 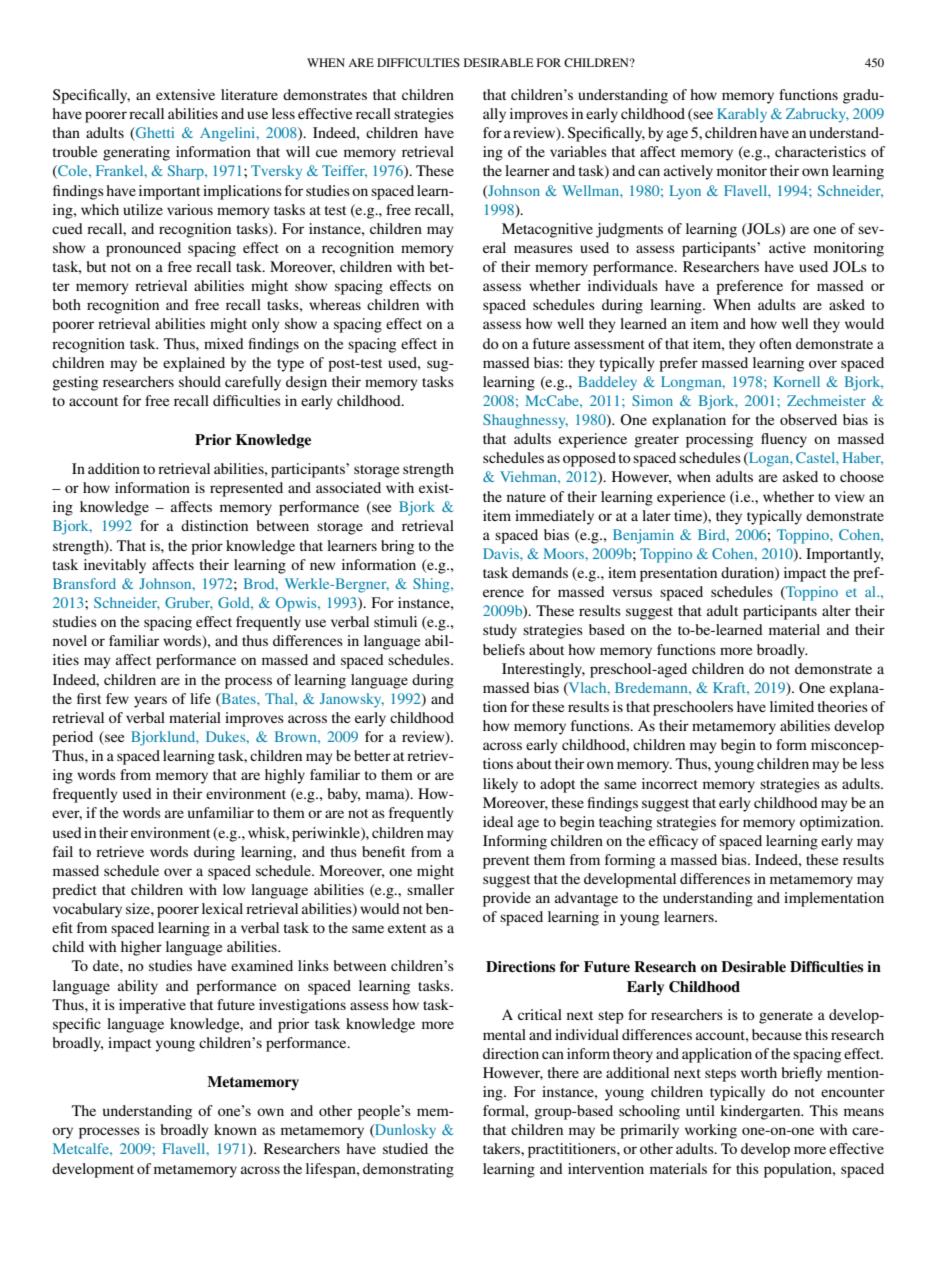 What do you see at coordinates (500, 631) in the screenshot?
I see `study` at bounding box center [500, 631].
